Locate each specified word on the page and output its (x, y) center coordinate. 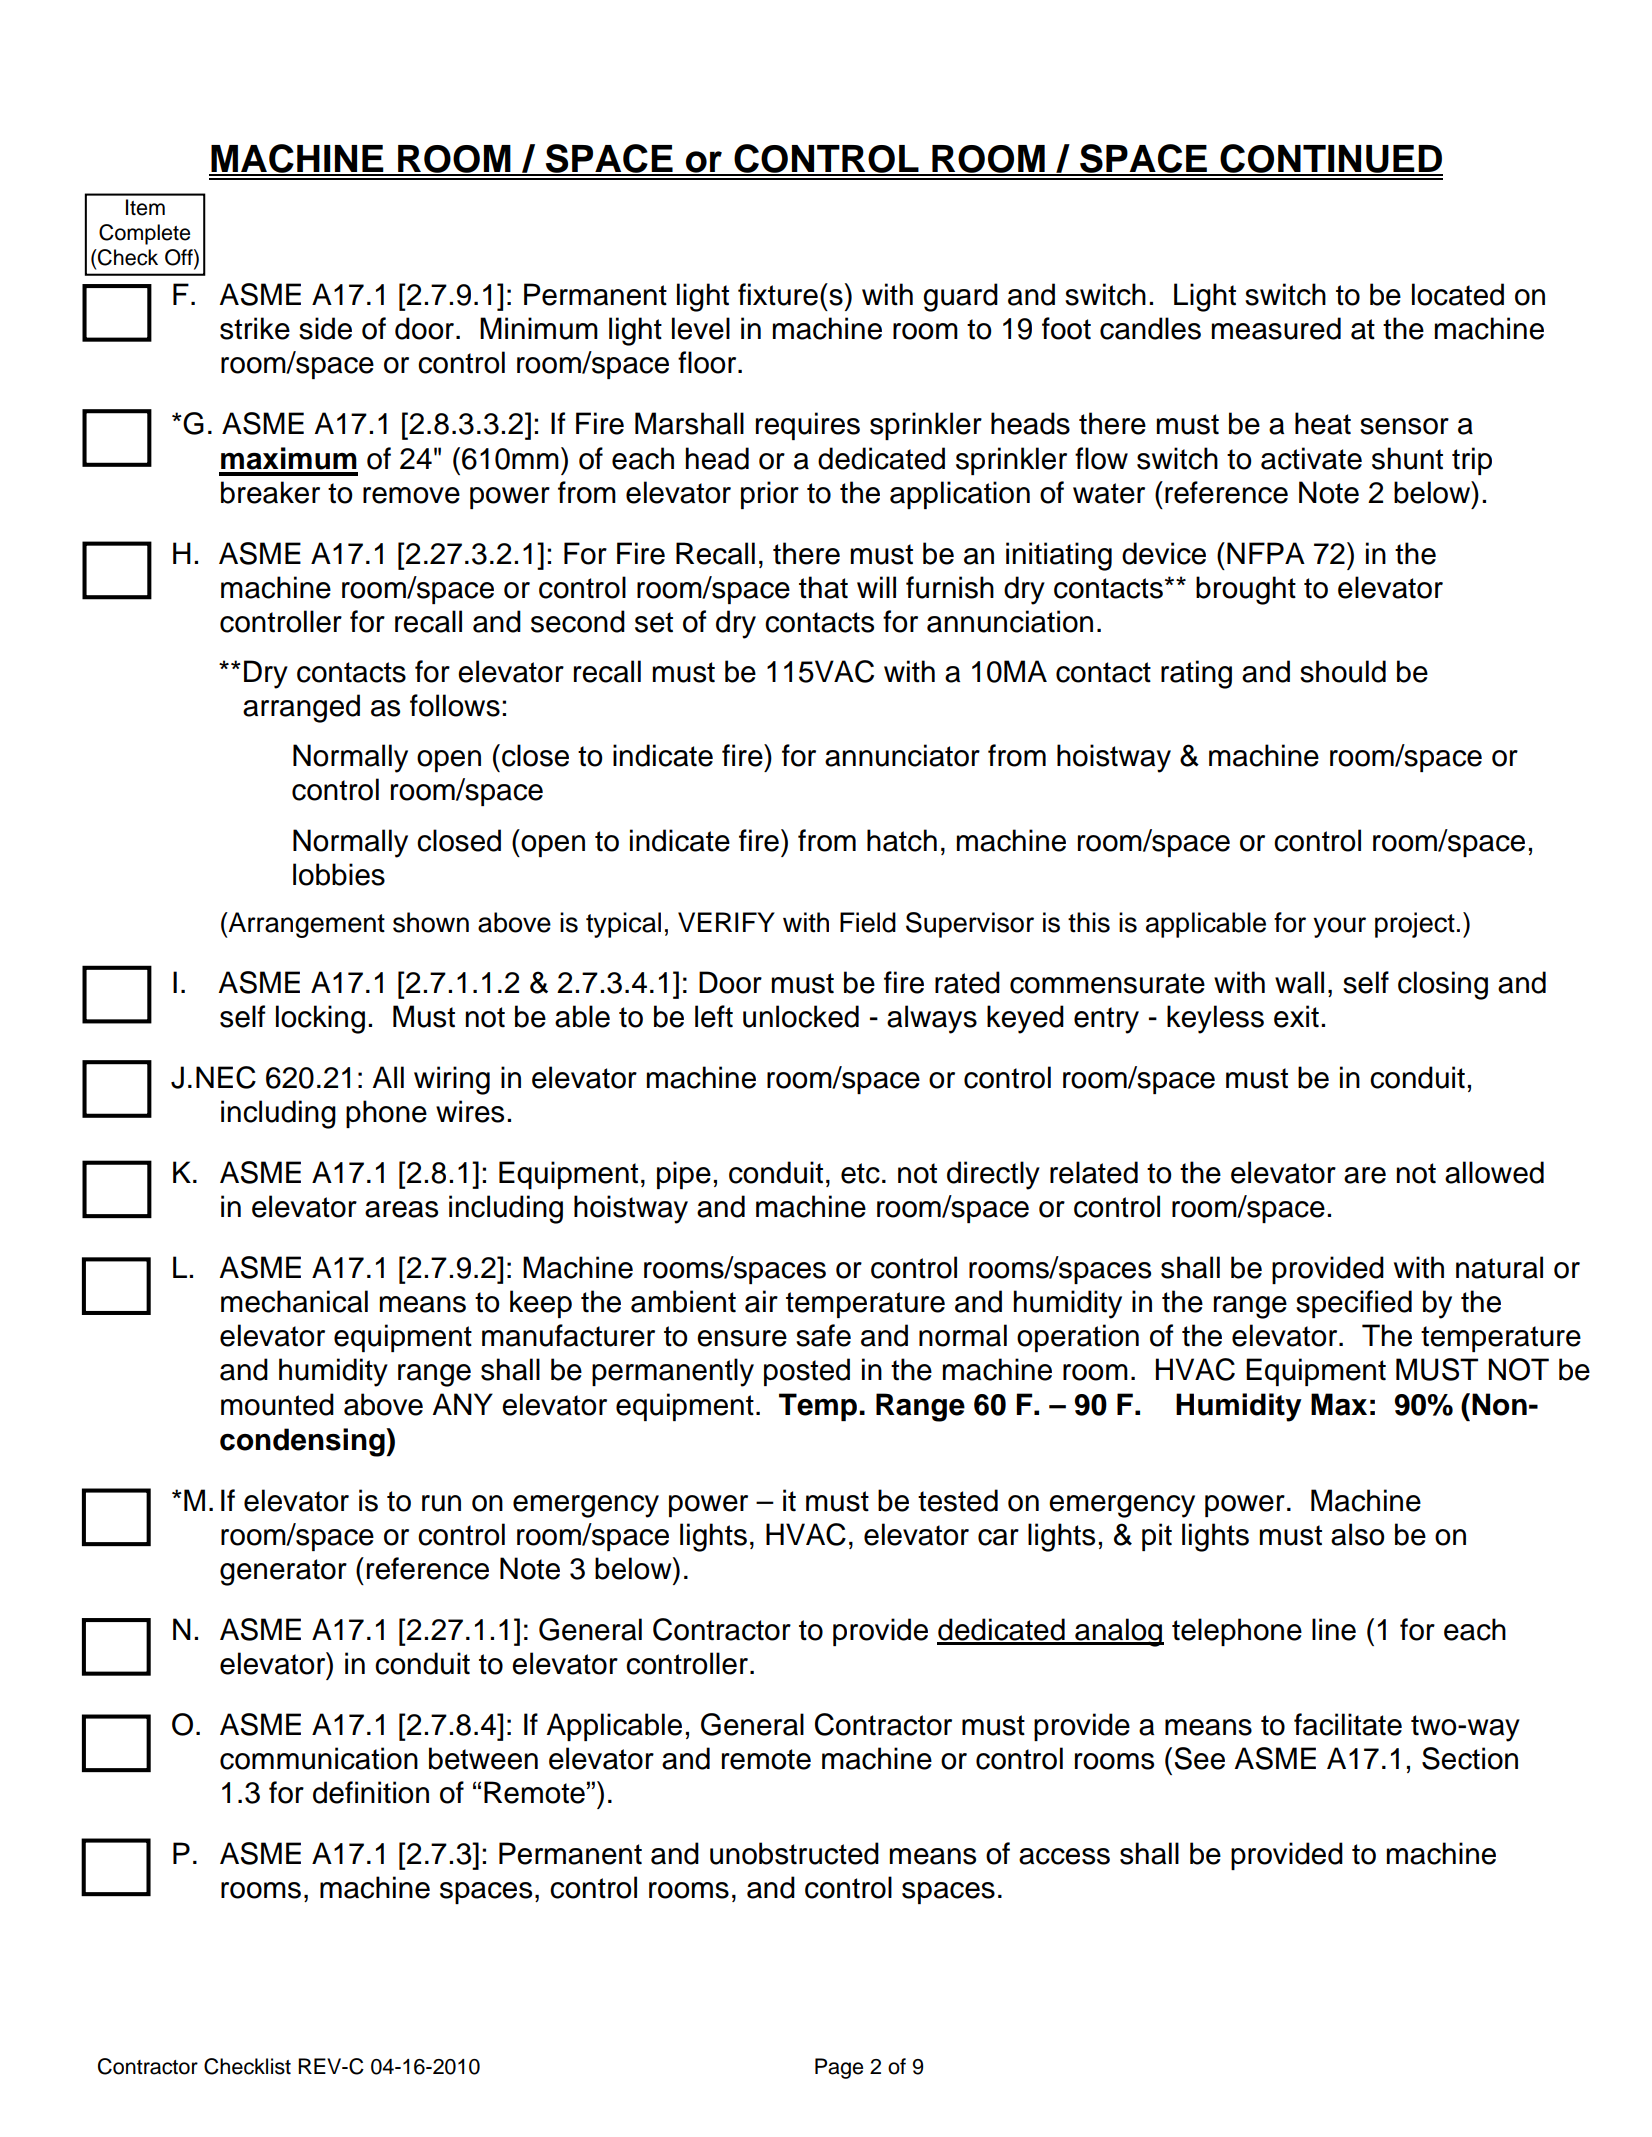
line (1334, 1629)
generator (283, 1572)
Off (180, 258)
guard (960, 297)
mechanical (294, 1301)
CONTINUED (1330, 159)
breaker (270, 492)
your (1339, 927)
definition (371, 1792)
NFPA (1266, 553)
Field (868, 922)
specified (1354, 1304)
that (823, 587)
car (998, 1537)
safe (823, 1335)
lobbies (339, 874)
